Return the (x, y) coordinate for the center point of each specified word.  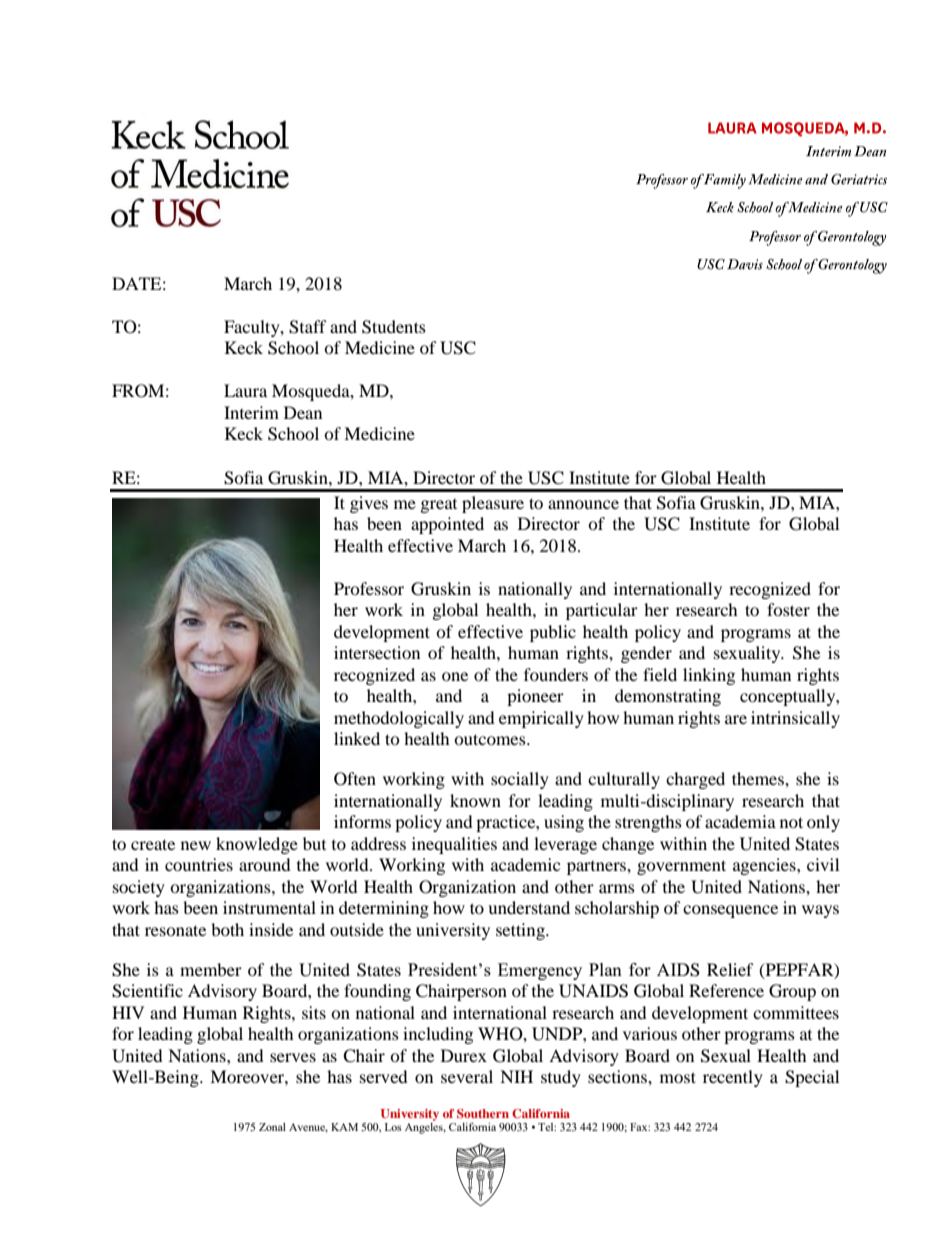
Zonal (272, 1127)
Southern (483, 1113)
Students (394, 327)
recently (733, 1078)
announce (583, 504)
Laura (245, 390)
